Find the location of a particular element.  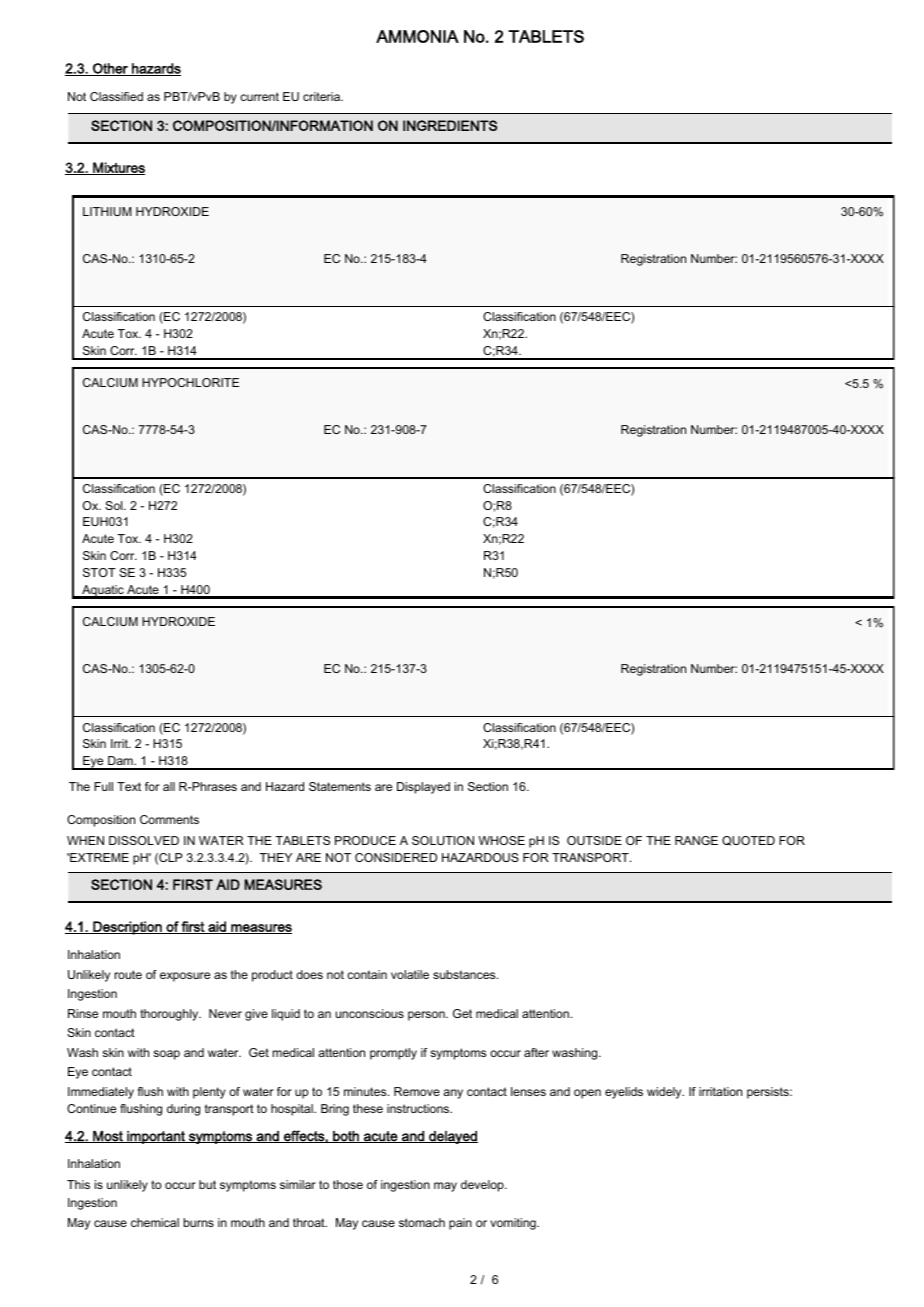

all is located at coordinates (169, 786).
